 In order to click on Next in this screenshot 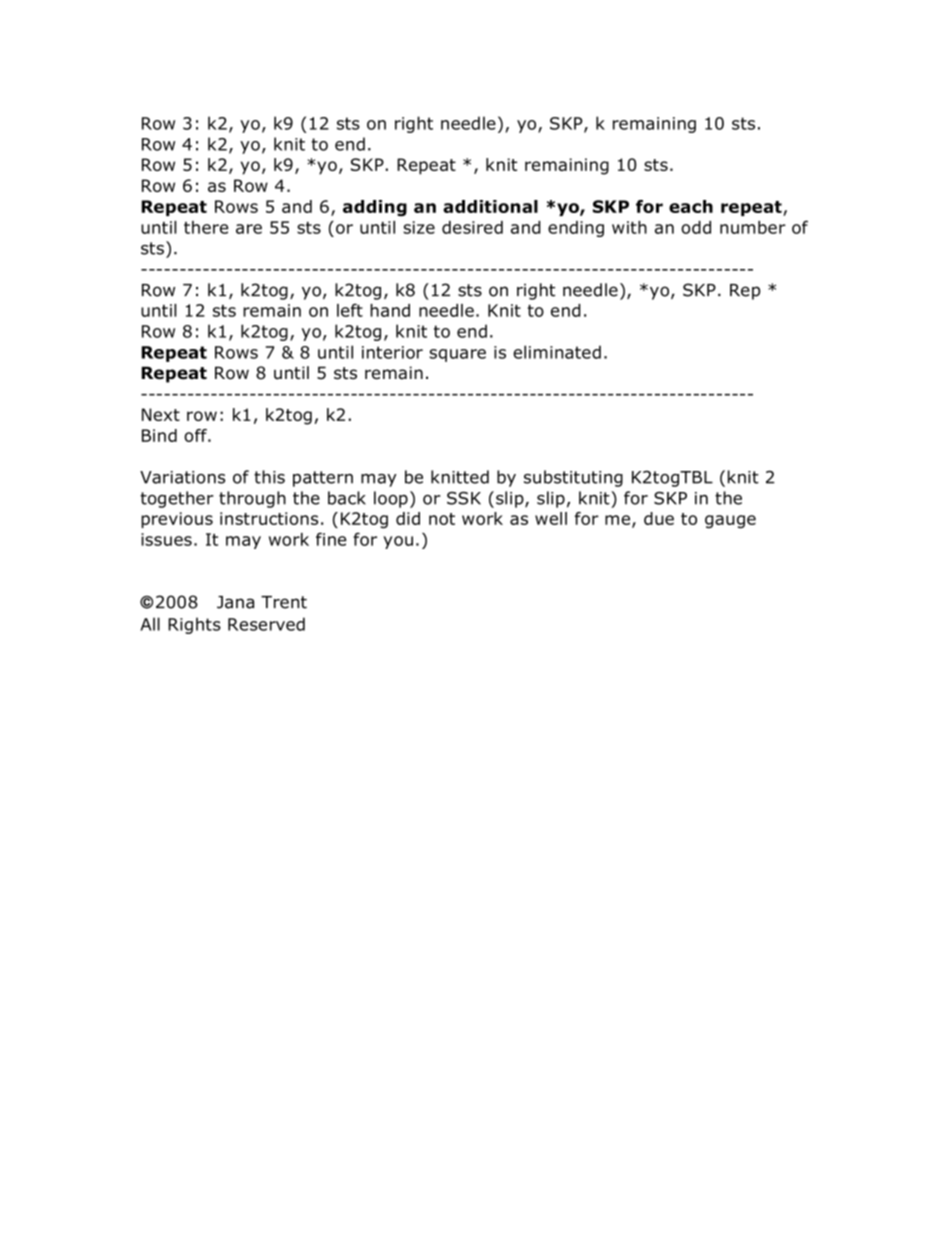, I will do `click(161, 414)`.
